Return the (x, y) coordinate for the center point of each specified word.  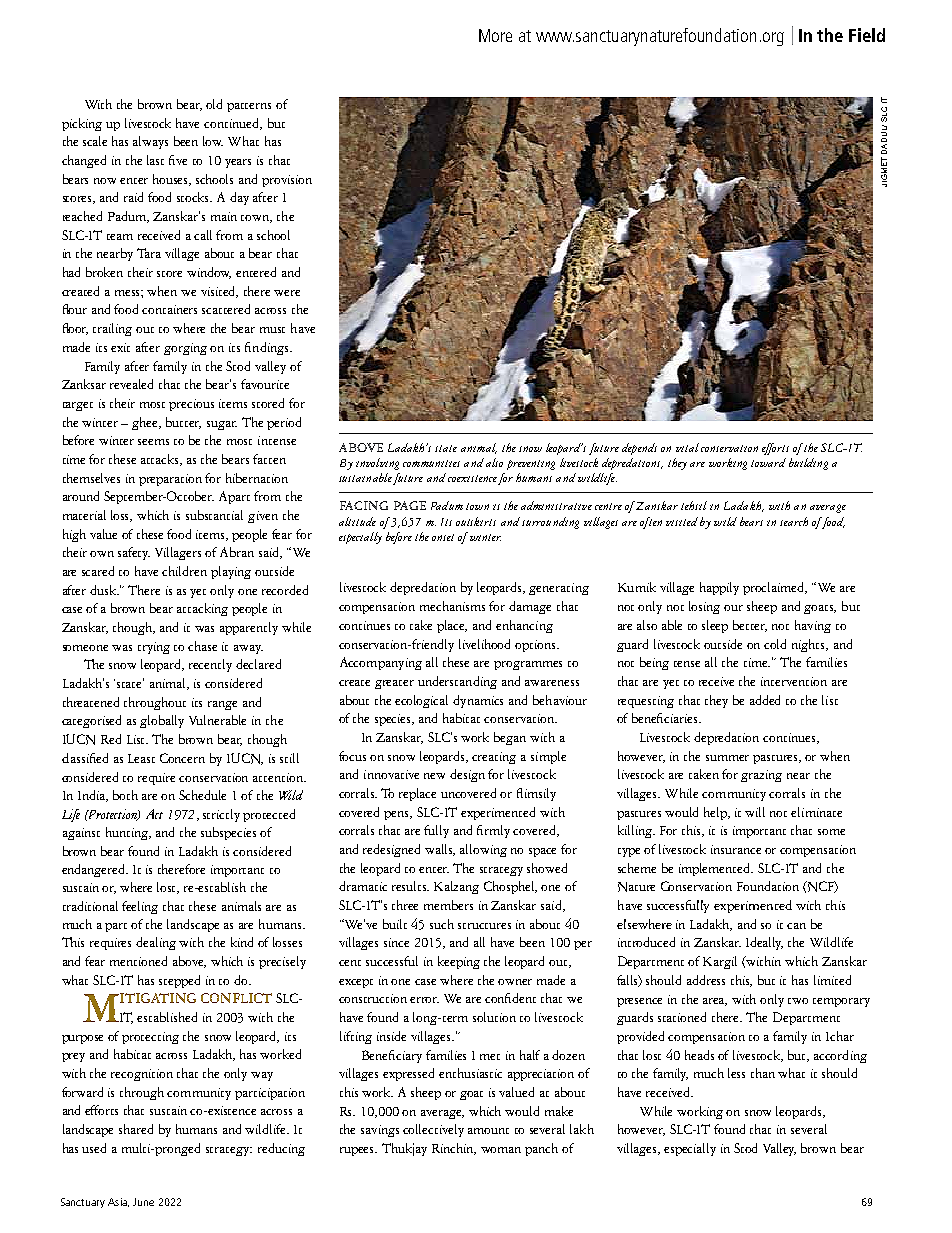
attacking (202, 609)
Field (867, 35)
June (143, 1202)
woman (501, 1150)
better (750, 626)
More (495, 35)
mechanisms (452, 606)
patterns (249, 107)
